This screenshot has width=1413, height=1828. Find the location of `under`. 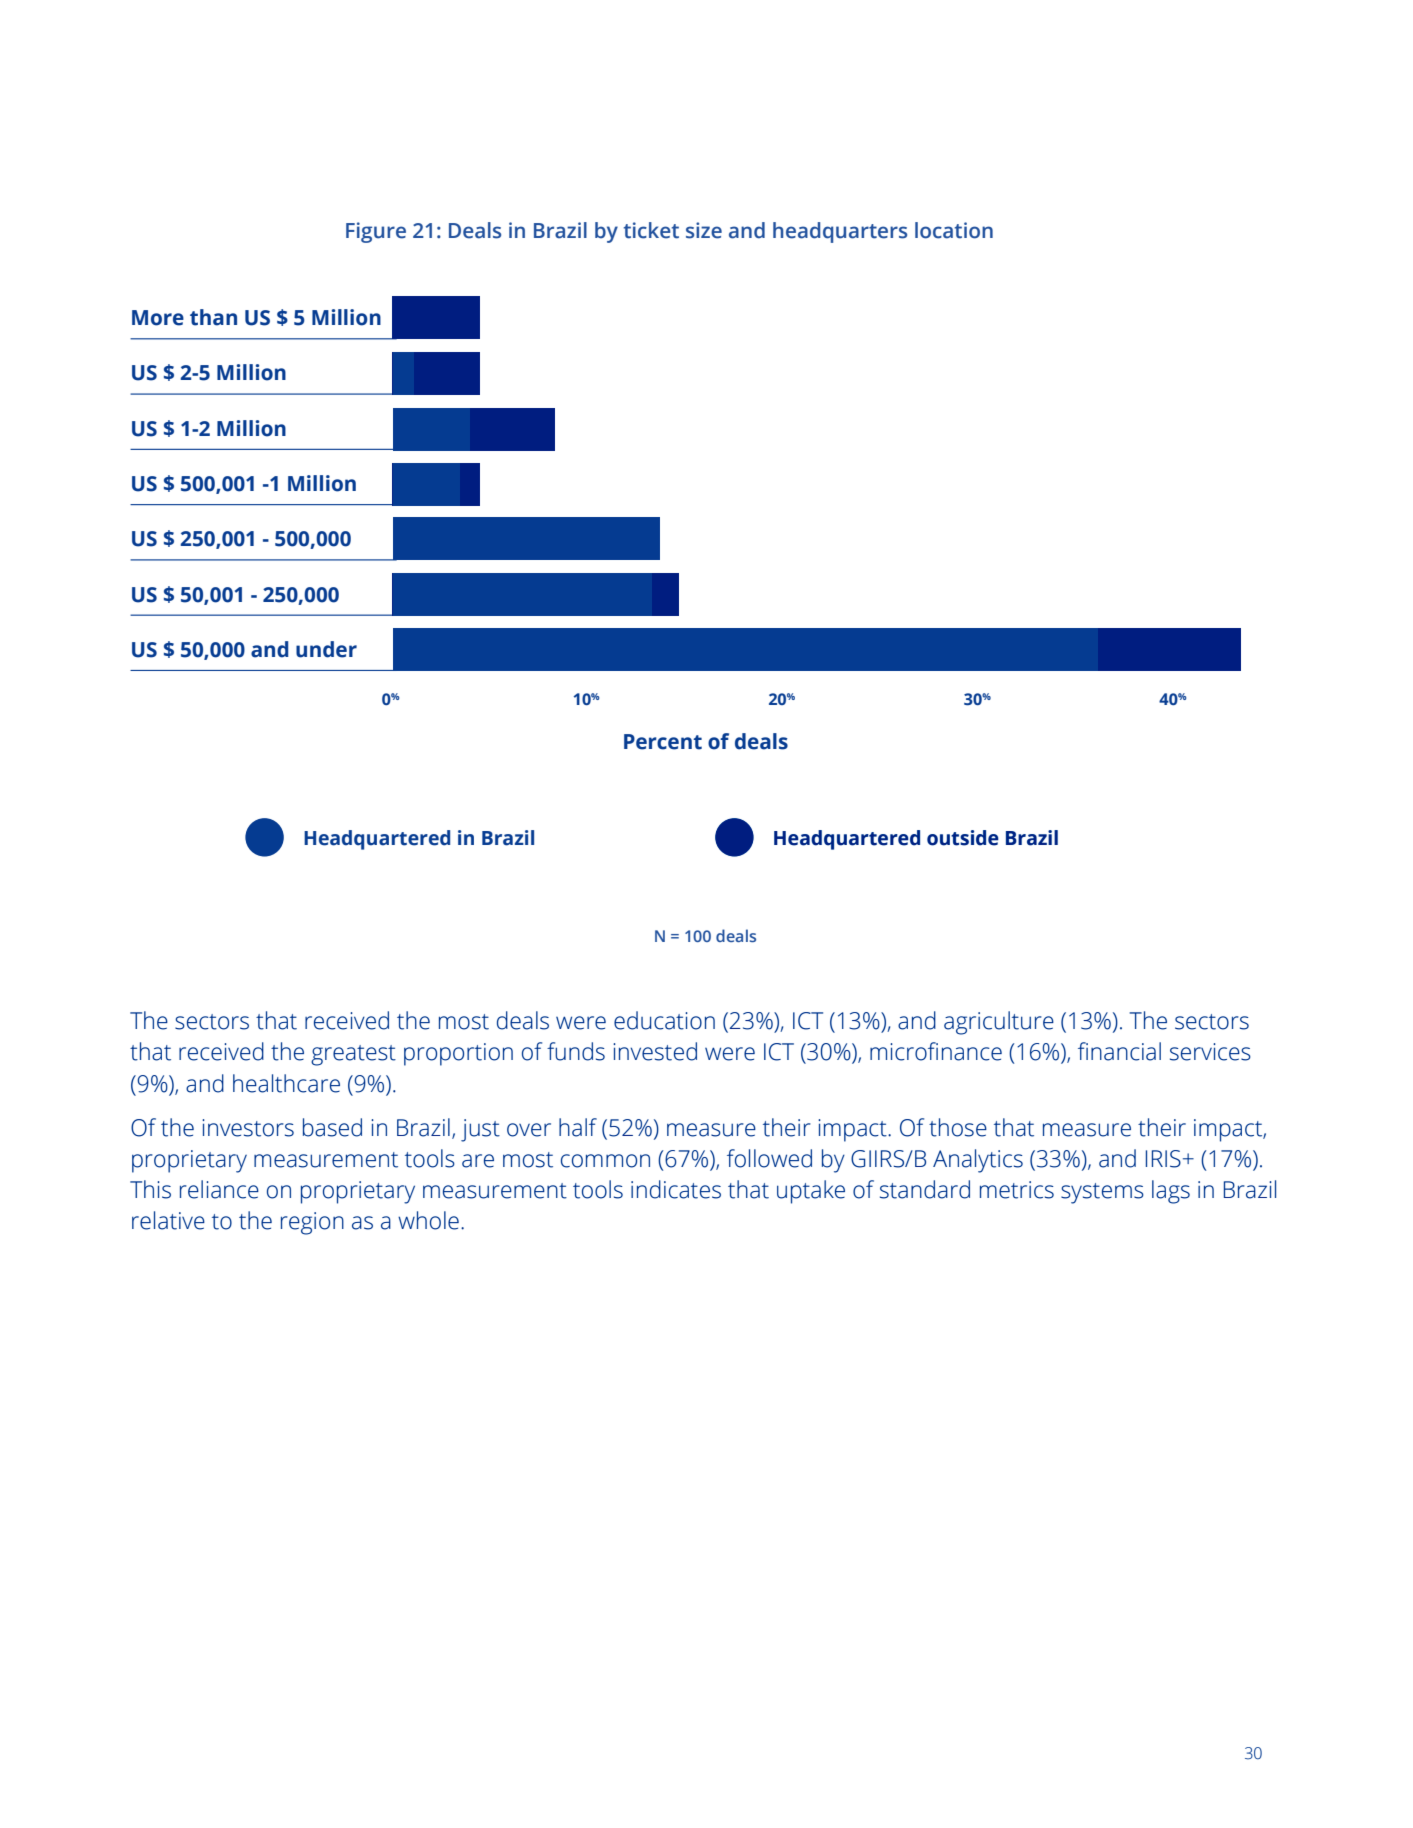

under is located at coordinates (326, 649).
